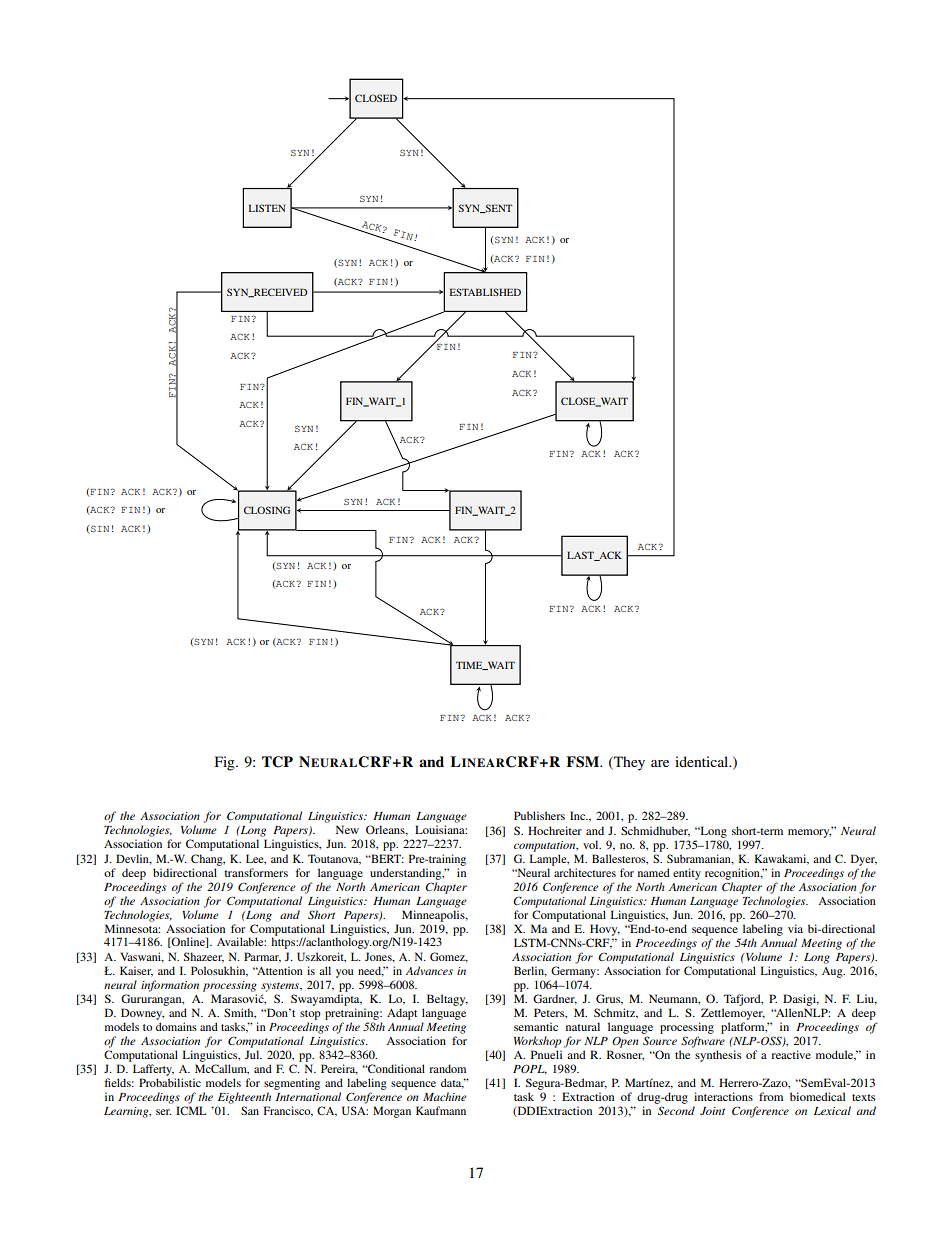 Image resolution: width=952 pixels, height=1233 pixels. What do you see at coordinates (485, 292) in the screenshot?
I see `ESTABLISHED` at bounding box center [485, 292].
